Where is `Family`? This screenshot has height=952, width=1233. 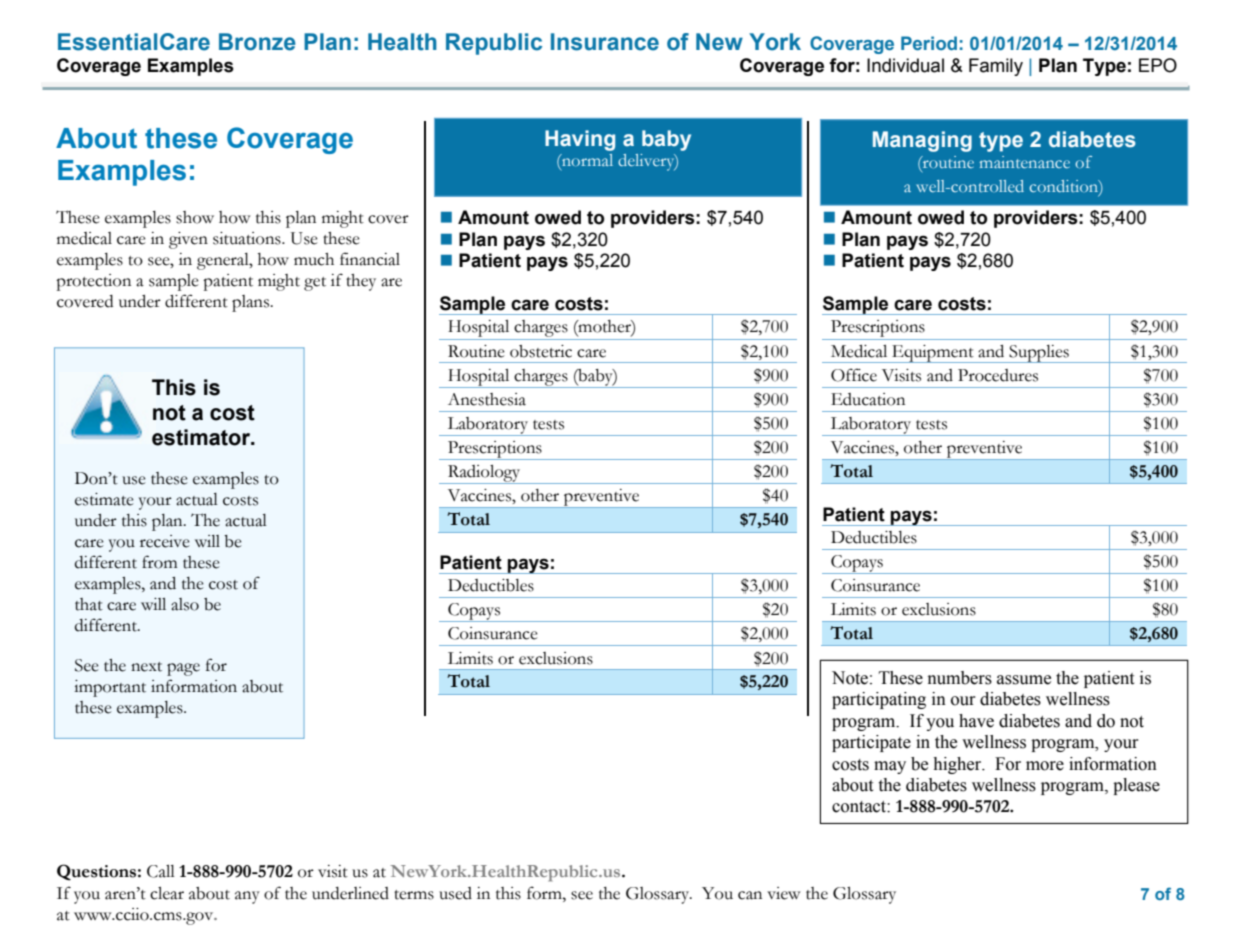
Family is located at coordinates (996, 67).
